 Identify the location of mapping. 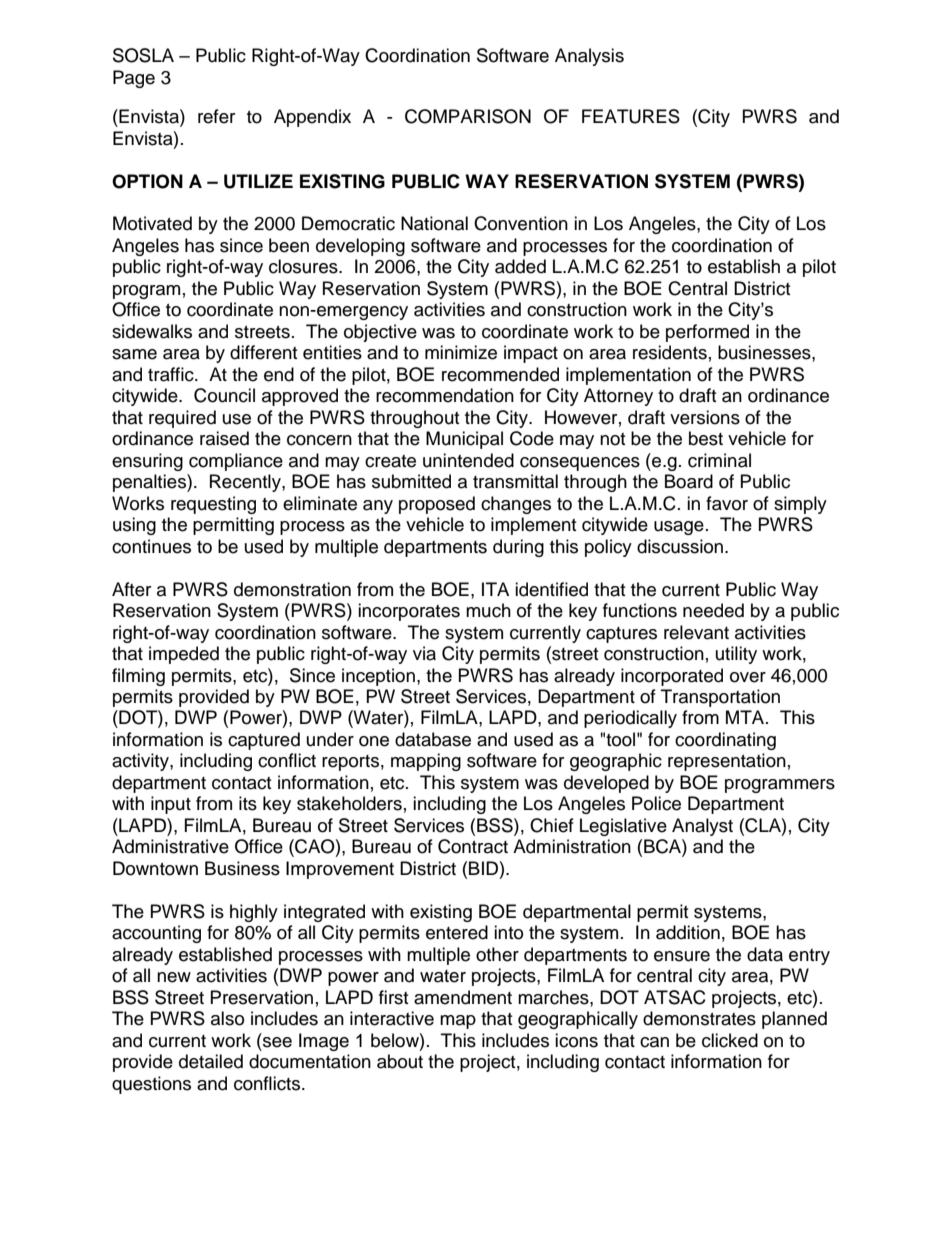
(426, 762).
